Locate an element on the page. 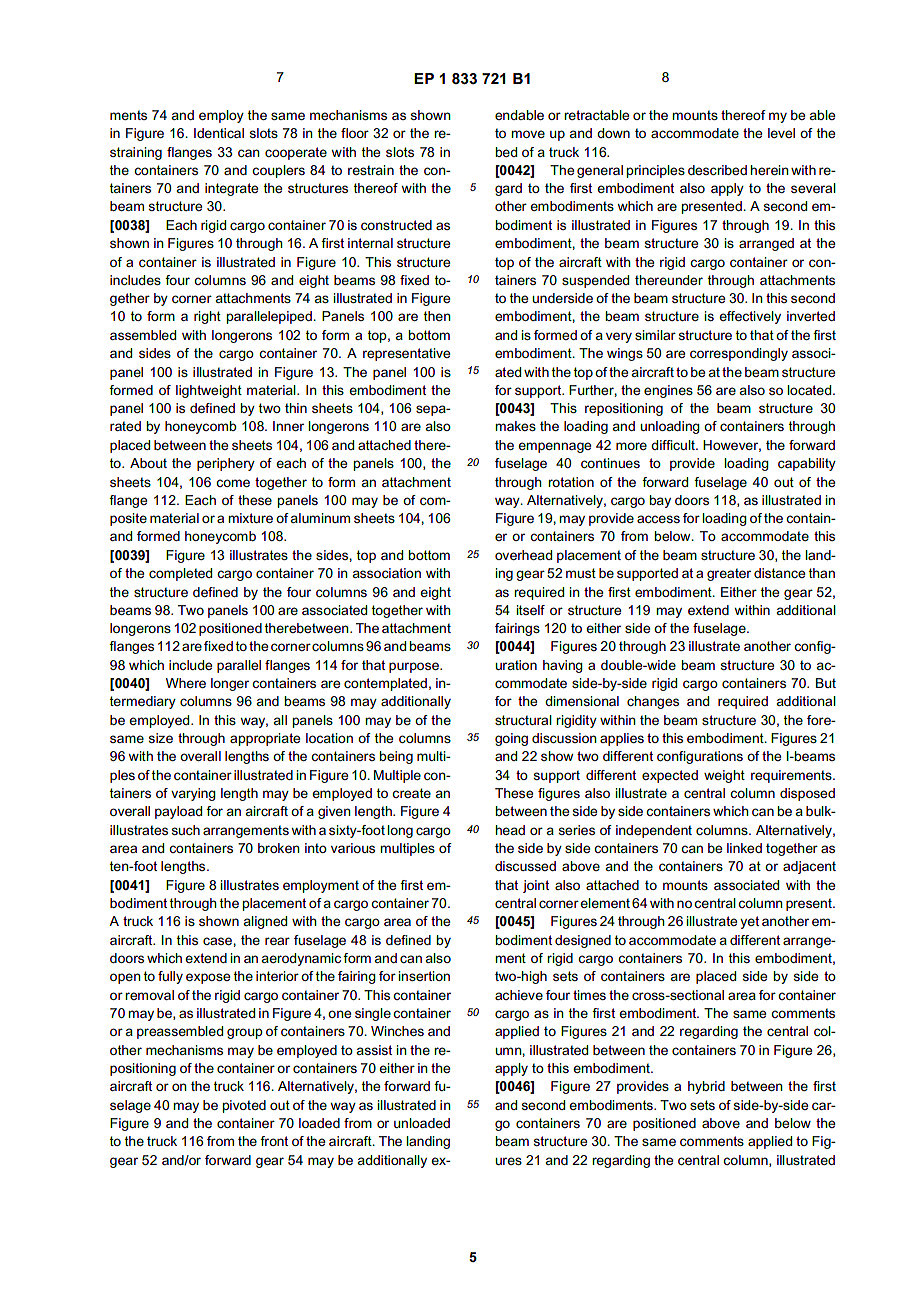 The width and height of the document is (924, 1308). then is located at coordinates (437, 316).
